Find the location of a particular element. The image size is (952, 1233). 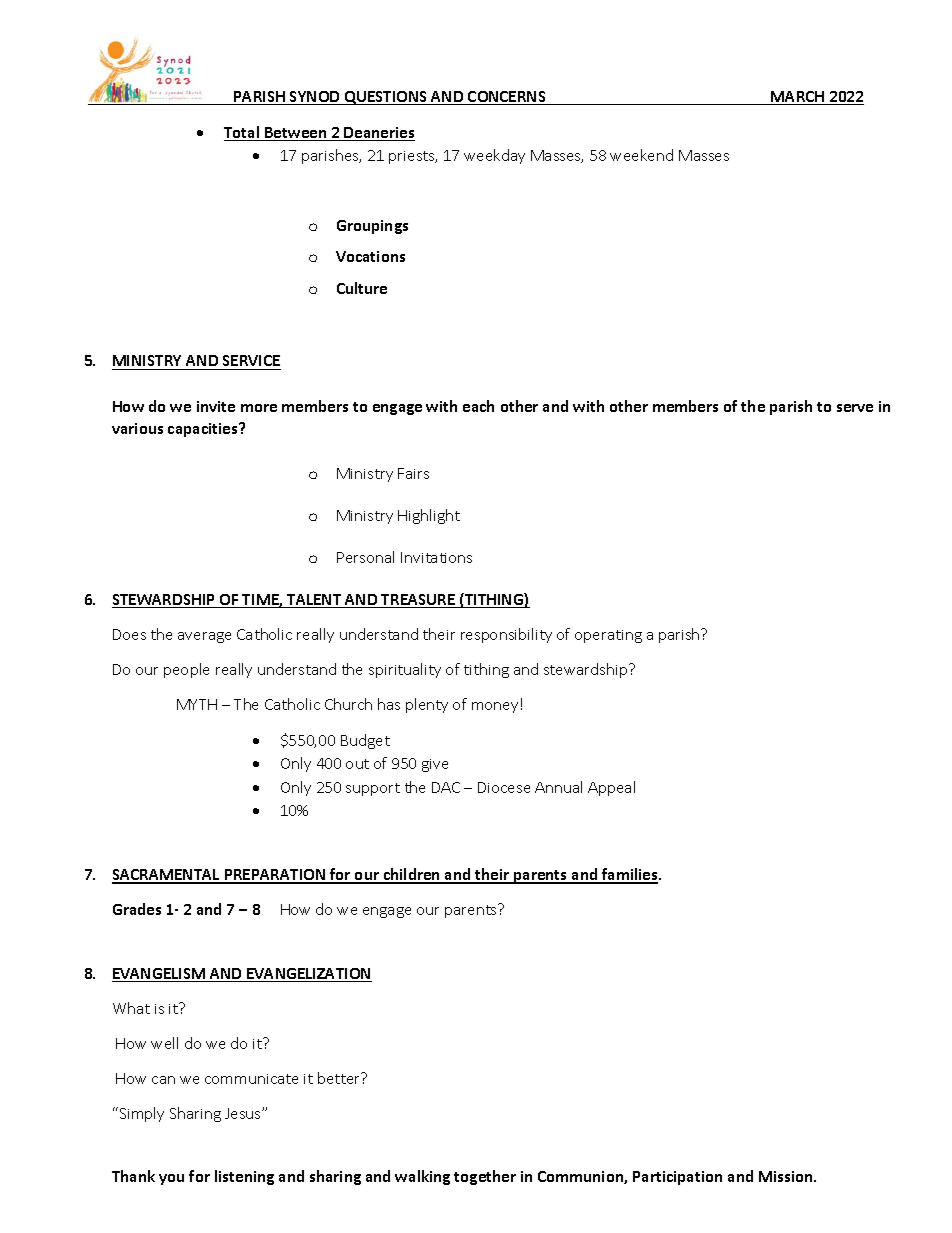

families is located at coordinates (630, 875).
